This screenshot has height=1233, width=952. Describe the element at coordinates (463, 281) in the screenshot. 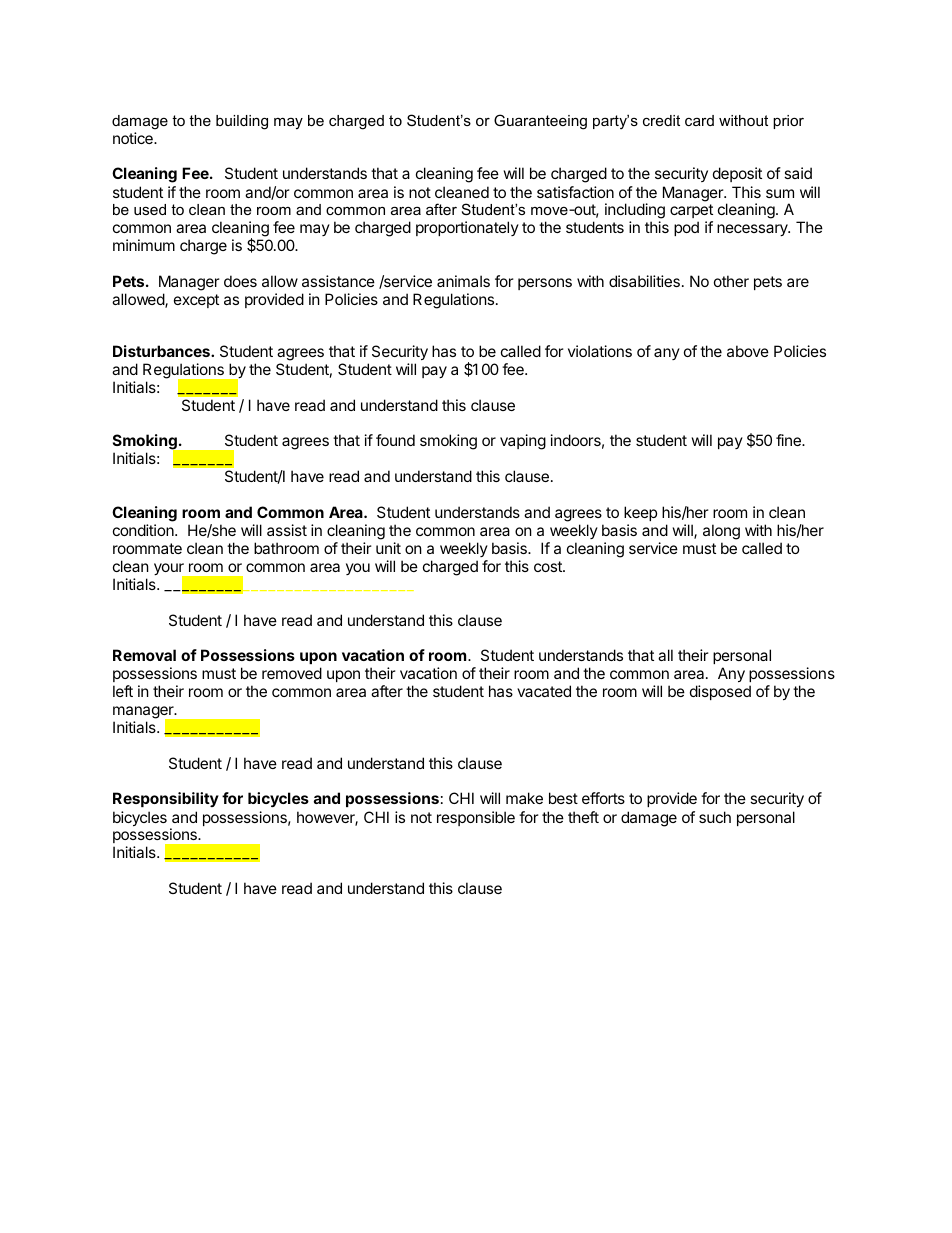

I see `animals` at that location.
